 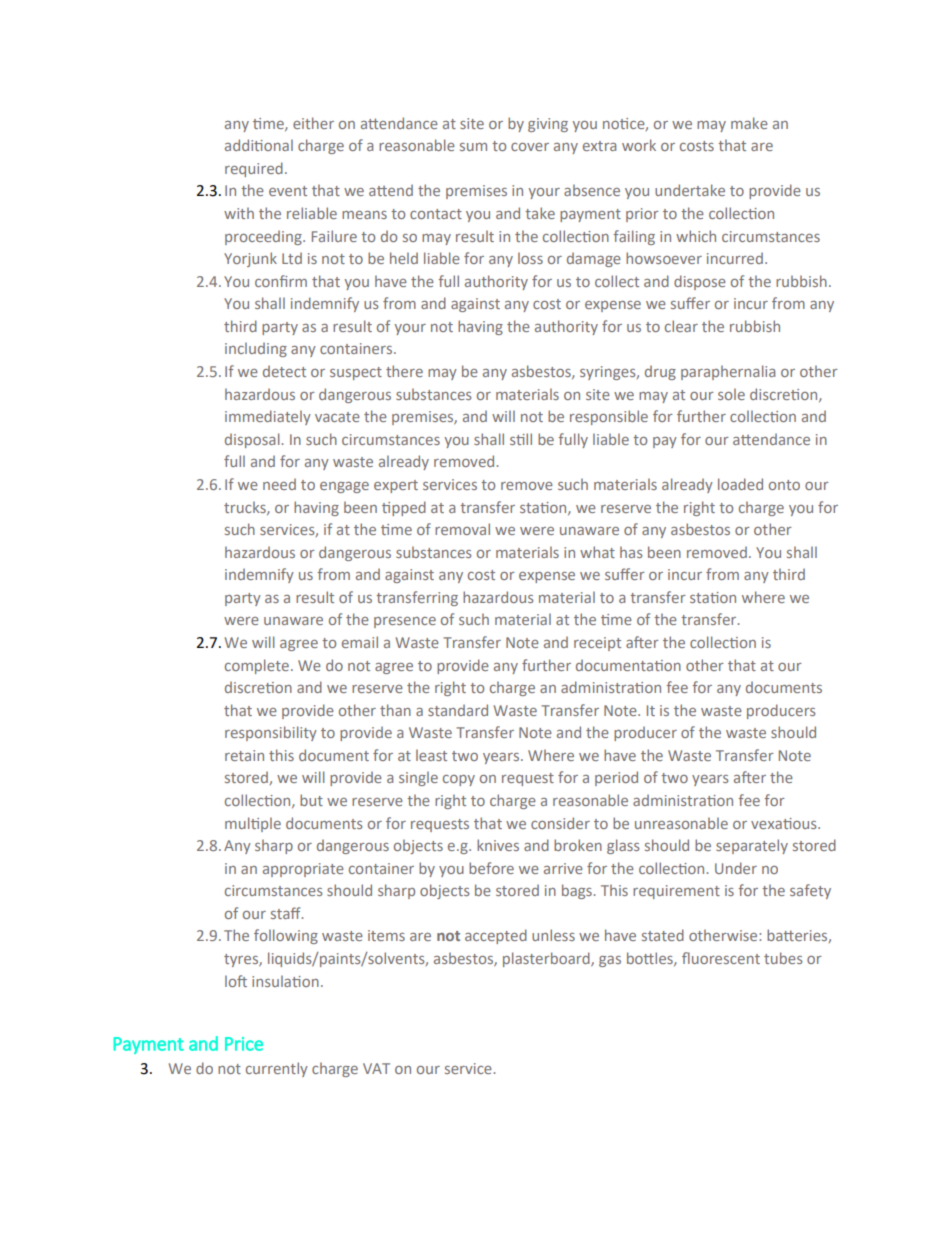 What do you see at coordinates (749, 123) in the page?
I see `make` at bounding box center [749, 123].
